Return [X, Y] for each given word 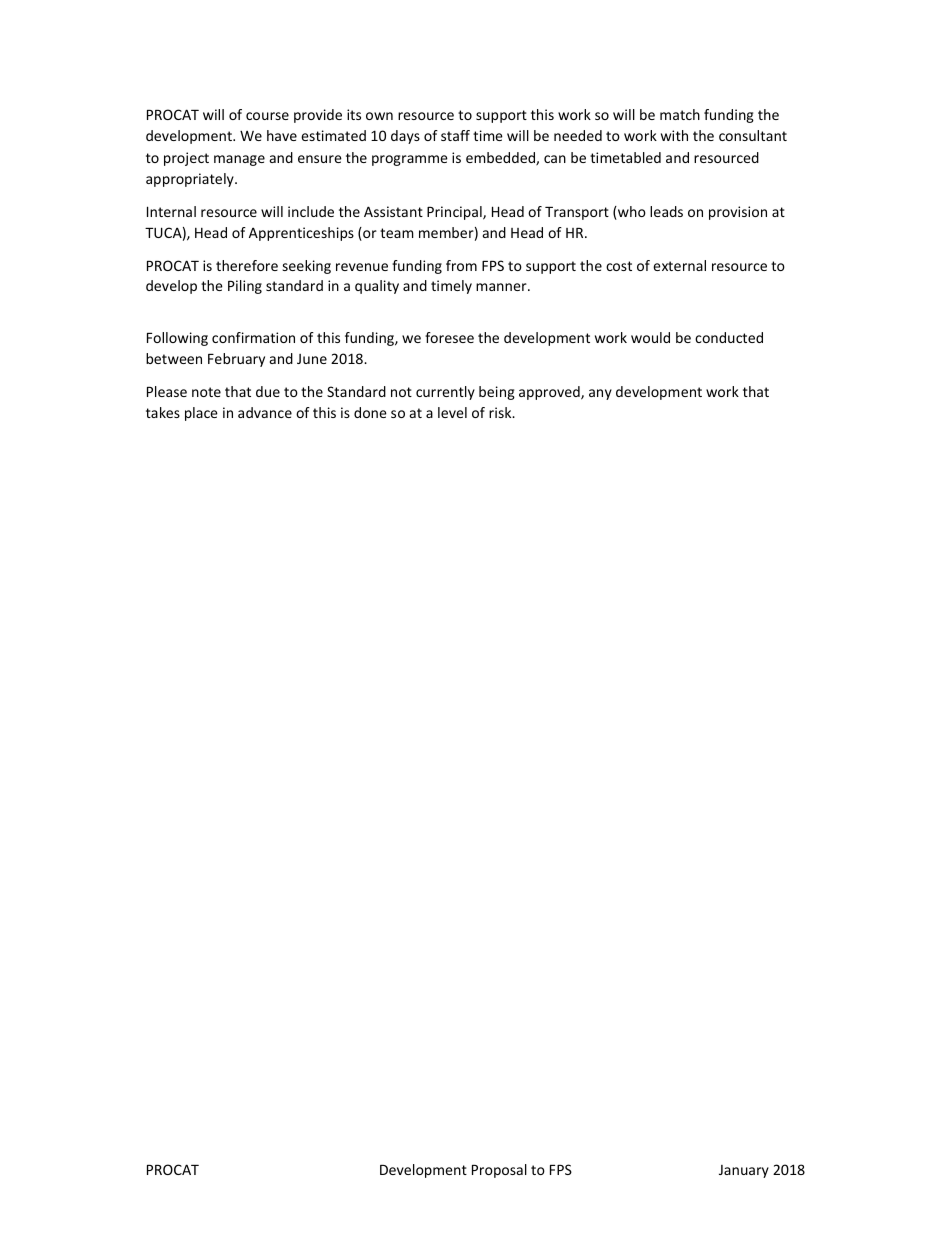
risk [501, 412]
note [206, 392]
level [452, 412]
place [201, 414]
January [744, 1171]
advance [265, 412]
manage [239, 160]
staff [455, 135]
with [674, 135]
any [600, 394]
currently [445, 393]
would [650, 337]
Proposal [499, 1171]
